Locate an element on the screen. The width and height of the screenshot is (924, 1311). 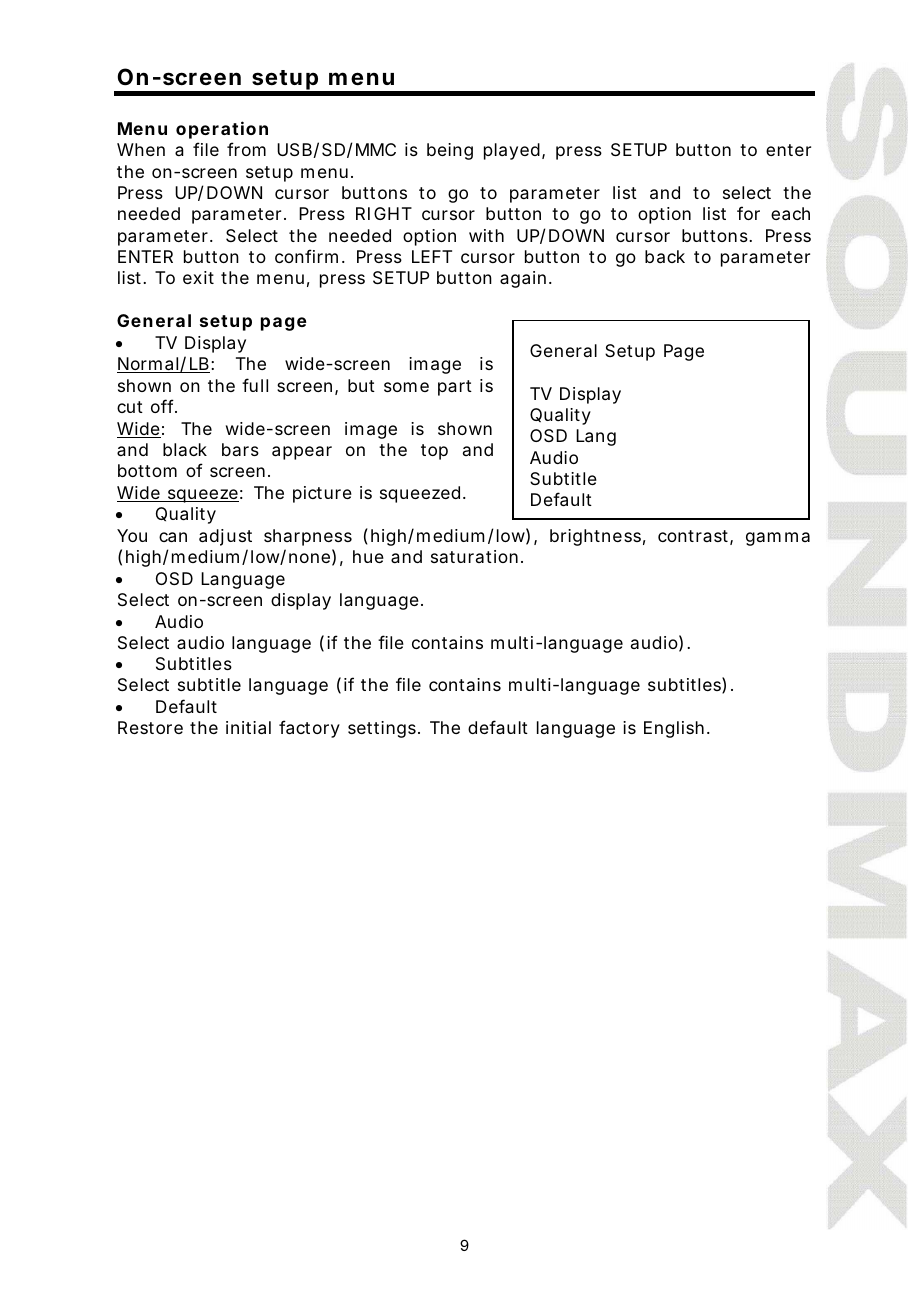
English is located at coordinates (676, 729).
